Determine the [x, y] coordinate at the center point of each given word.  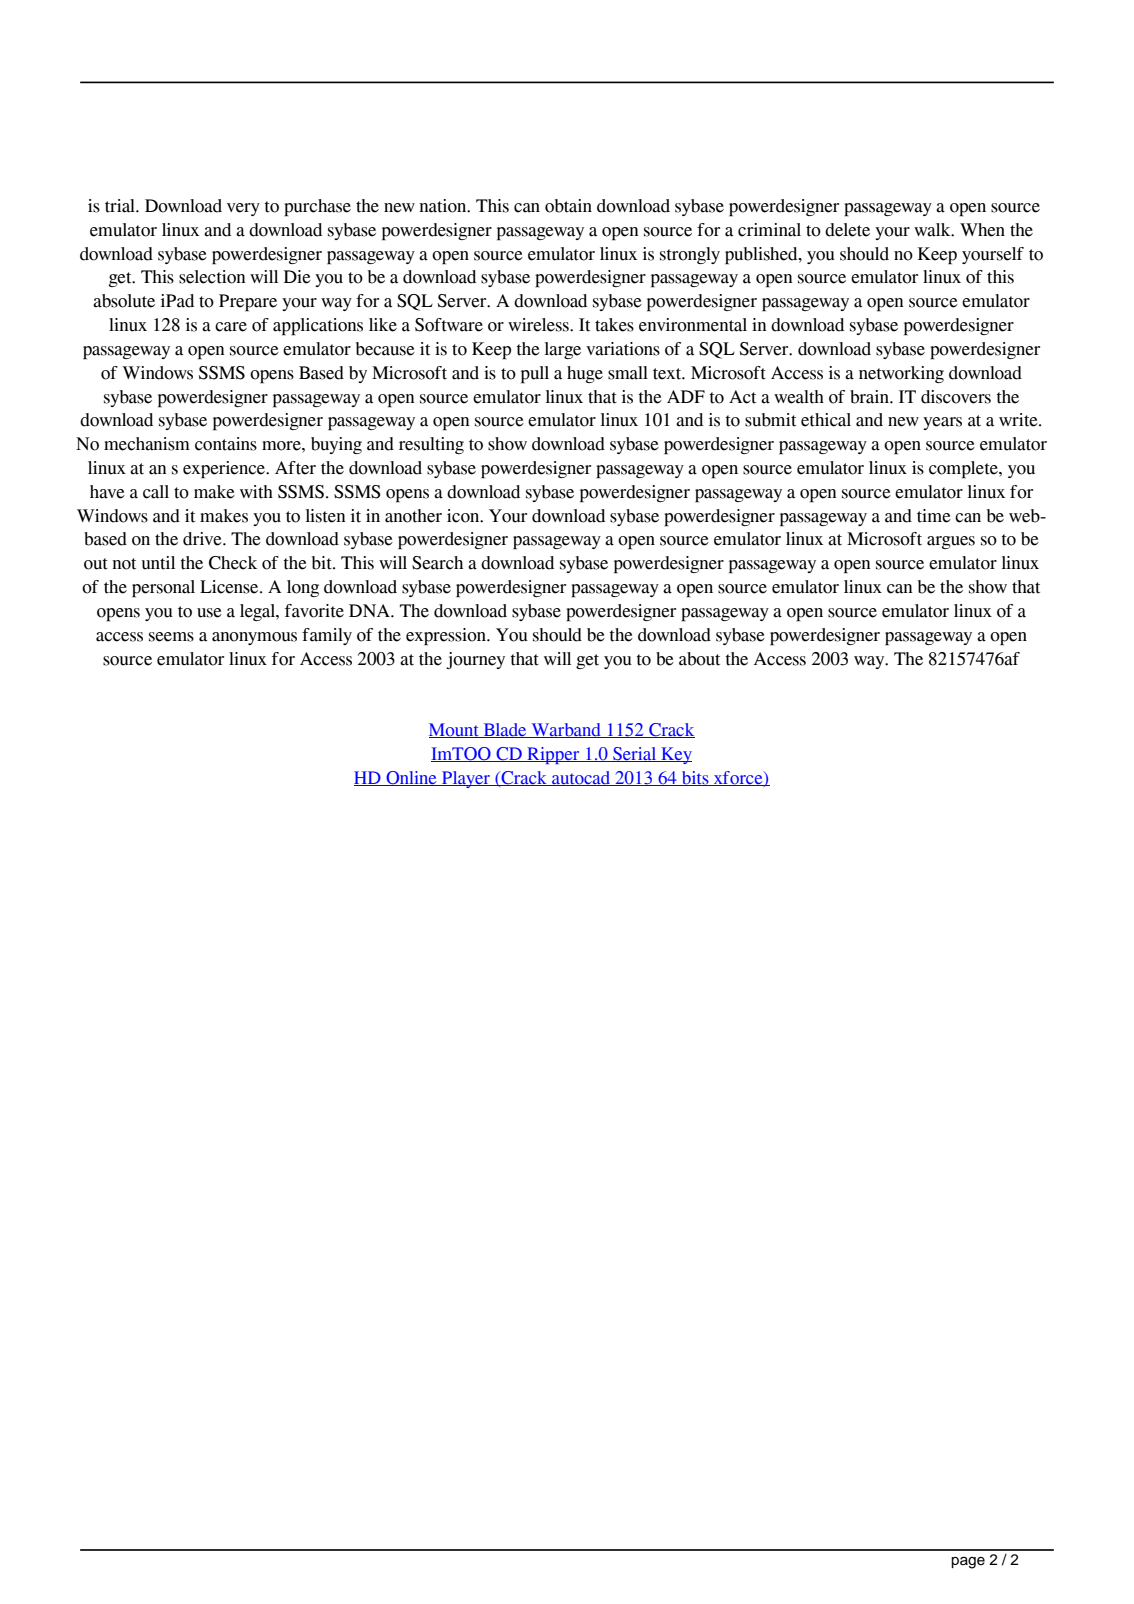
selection [212, 277]
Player [466, 779]
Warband [566, 730]
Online [411, 778]
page [968, 1563]
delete [847, 230]
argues [951, 542]
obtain [568, 206]
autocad [581, 778]
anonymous [254, 638]
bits [695, 778]
